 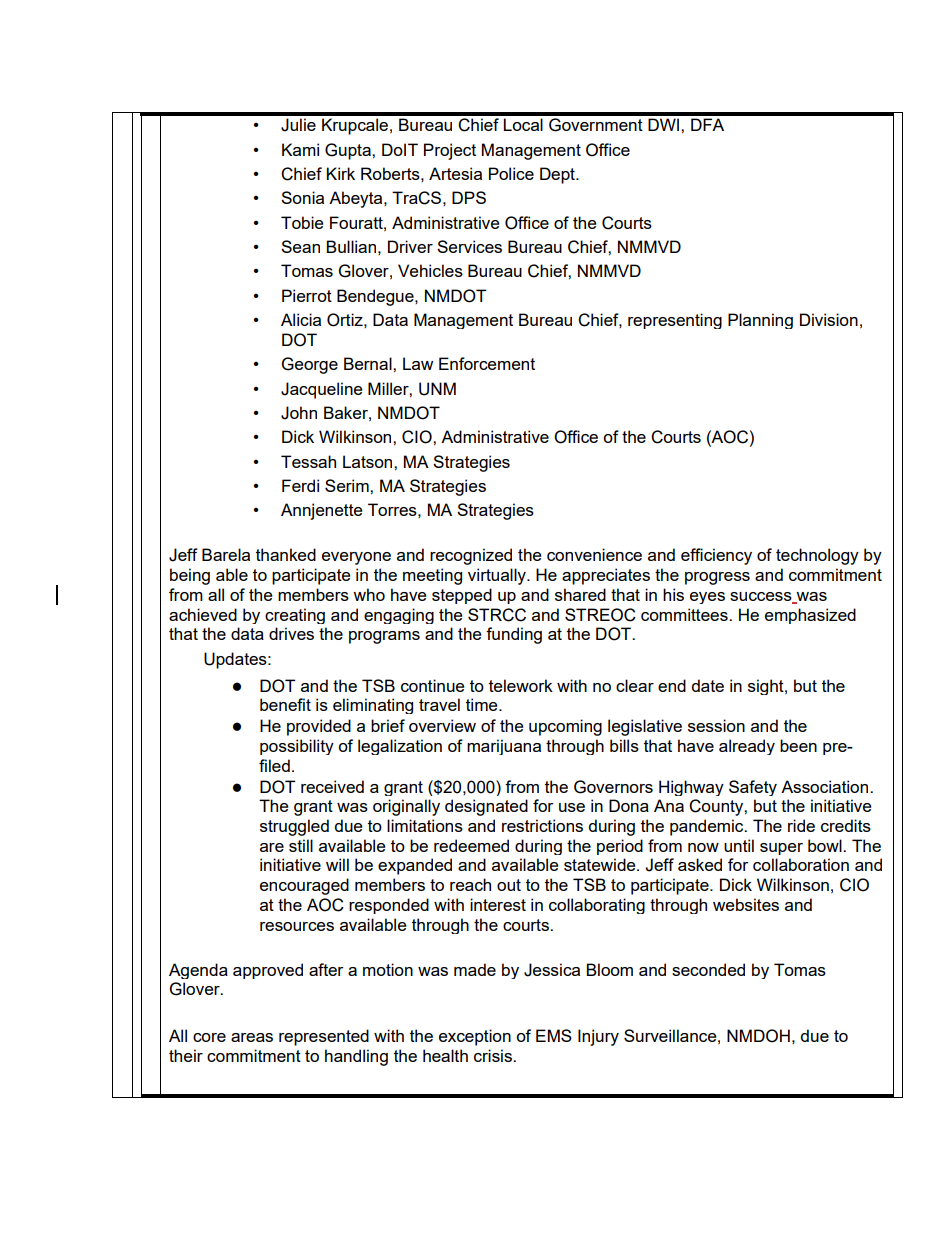 What do you see at coordinates (511, 173) in the screenshot?
I see `Police` at bounding box center [511, 173].
